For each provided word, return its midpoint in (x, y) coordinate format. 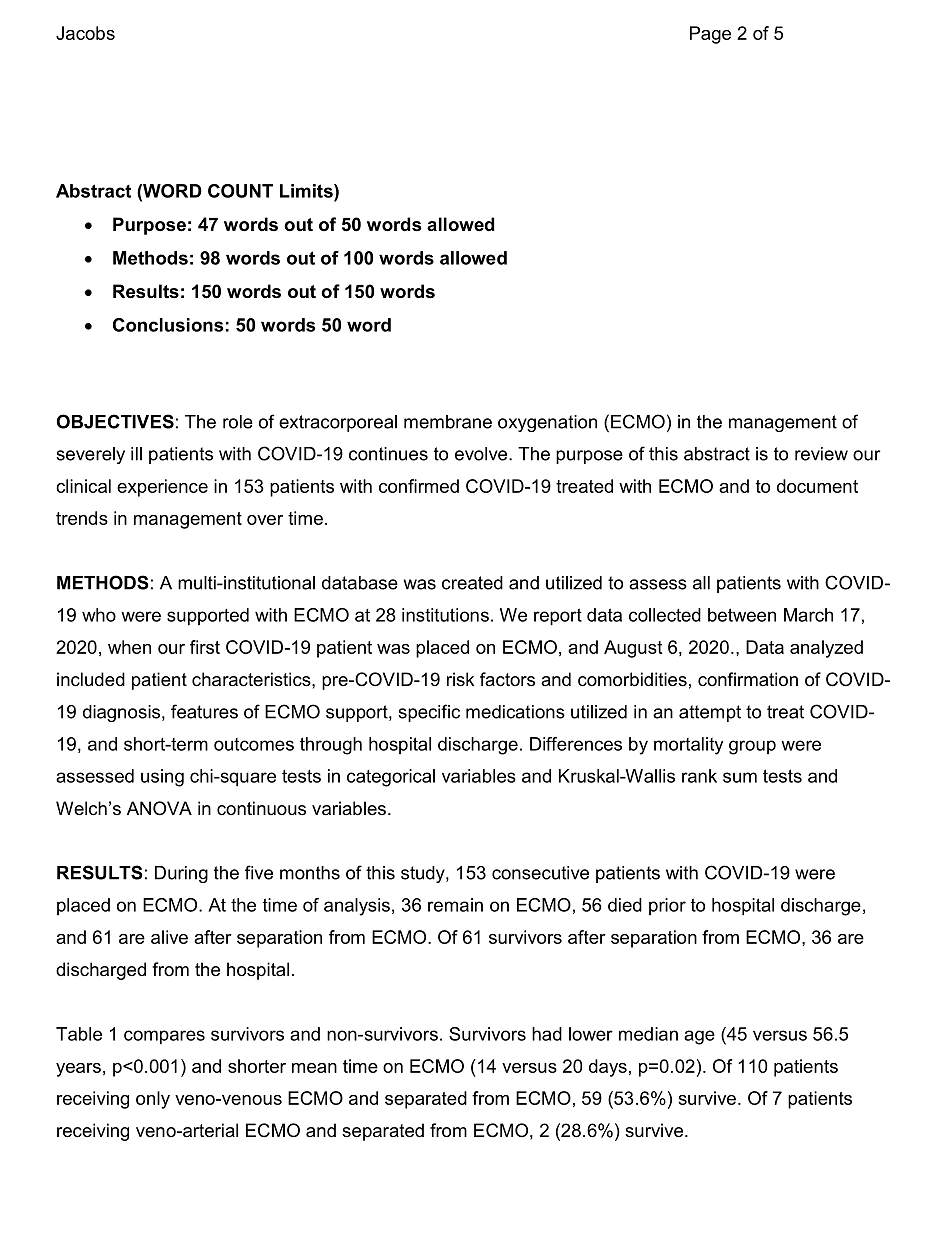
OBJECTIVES (115, 421)
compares (164, 1037)
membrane (448, 422)
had (547, 1034)
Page (710, 35)
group (752, 747)
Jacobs (85, 33)
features (204, 711)
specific (429, 713)
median (648, 1034)
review (821, 454)
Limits (307, 191)
